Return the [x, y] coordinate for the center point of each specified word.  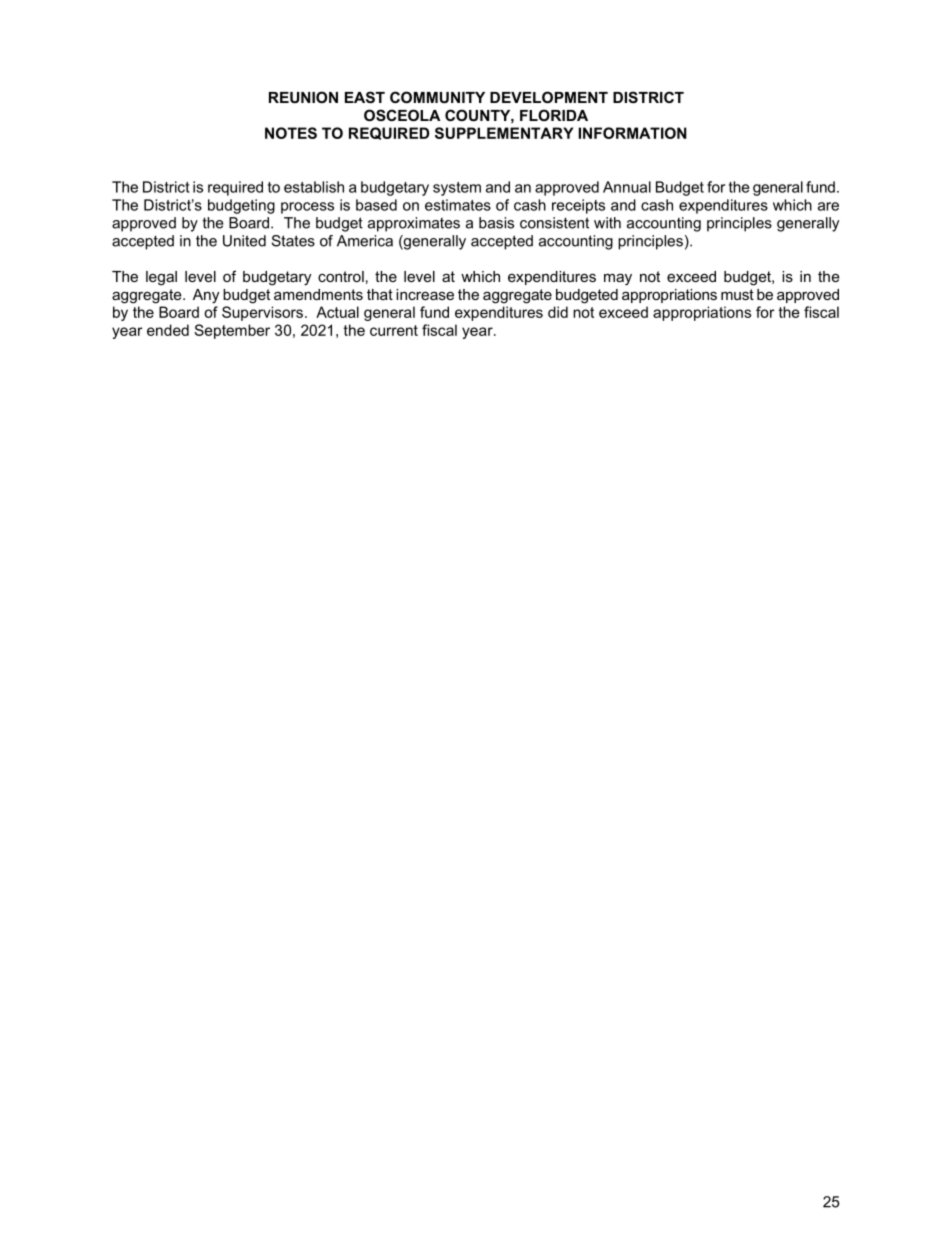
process [307, 208]
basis [496, 223]
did [558, 312]
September [232, 331]
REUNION [303, 97]
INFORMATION [633, 133]
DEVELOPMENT [549, 97]
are [828, 206]
